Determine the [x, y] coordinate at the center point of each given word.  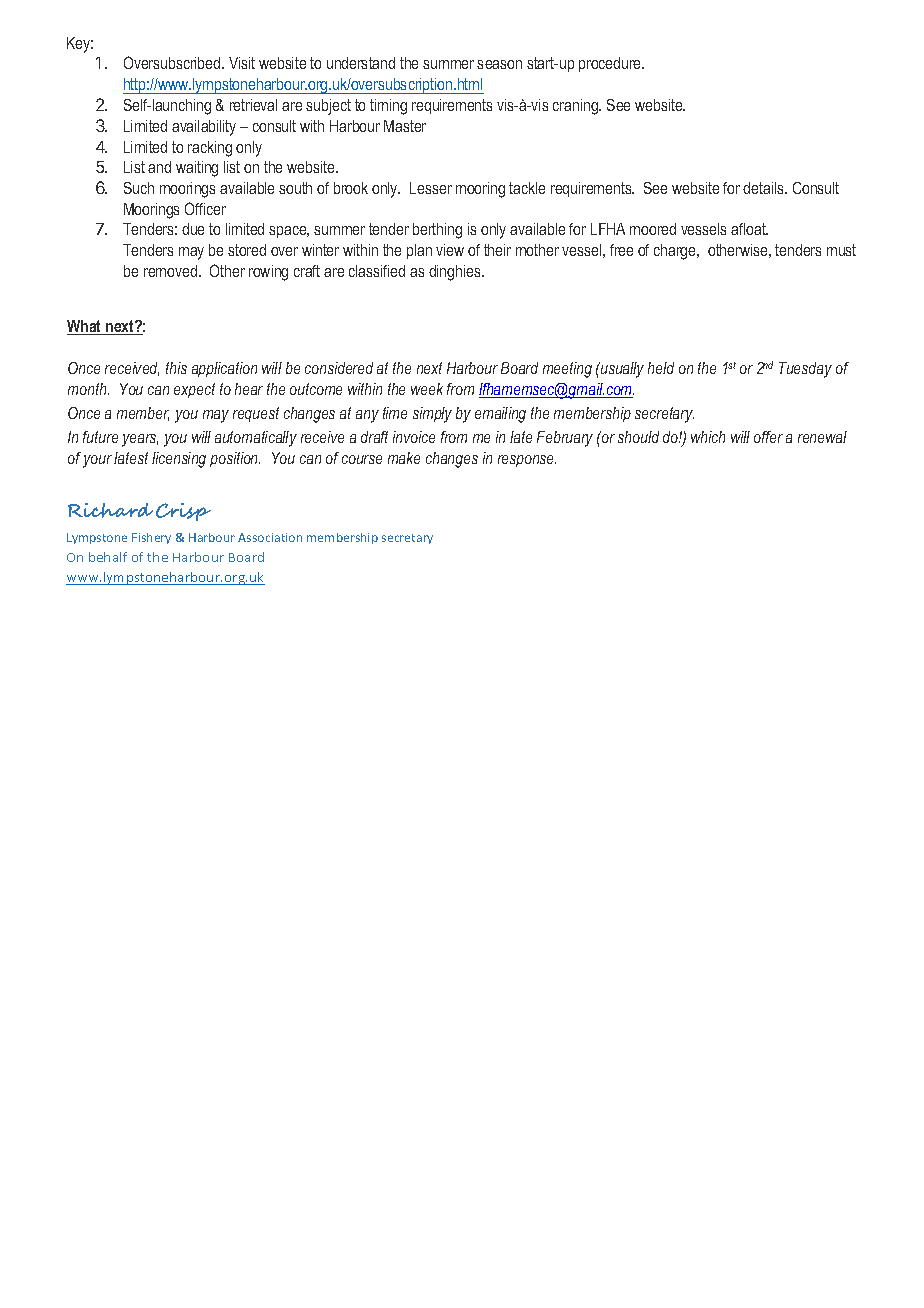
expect [194, 390]
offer [768, 437]
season [499, 64]
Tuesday [805, 370]
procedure [611, 64]
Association [270, 537]
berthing [437, 231]
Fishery [151, 538]
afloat [749, 229]
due [193, 229]
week [427, 389]
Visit [242, 63]
